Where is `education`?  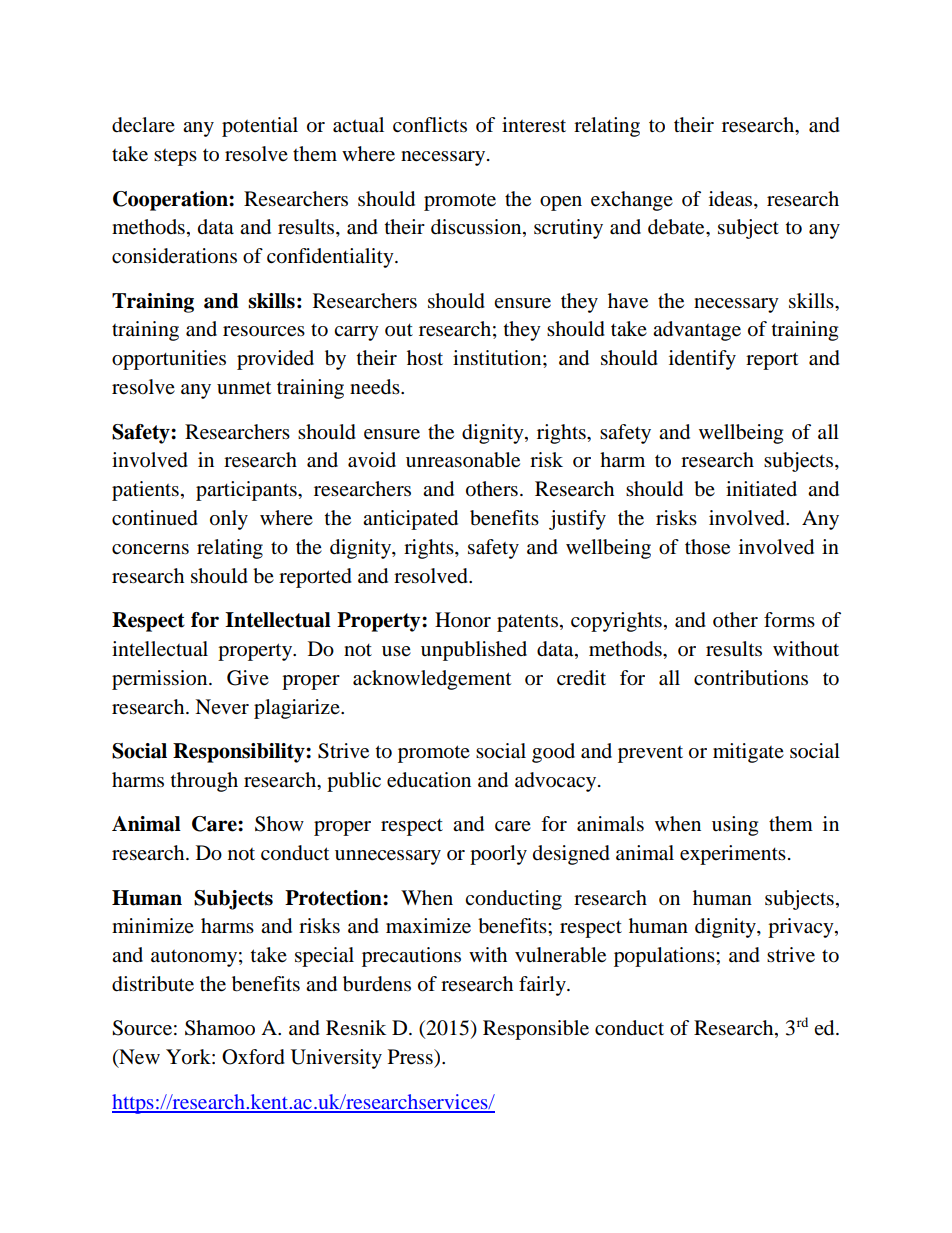
education is located at coordinates (429, 780).
